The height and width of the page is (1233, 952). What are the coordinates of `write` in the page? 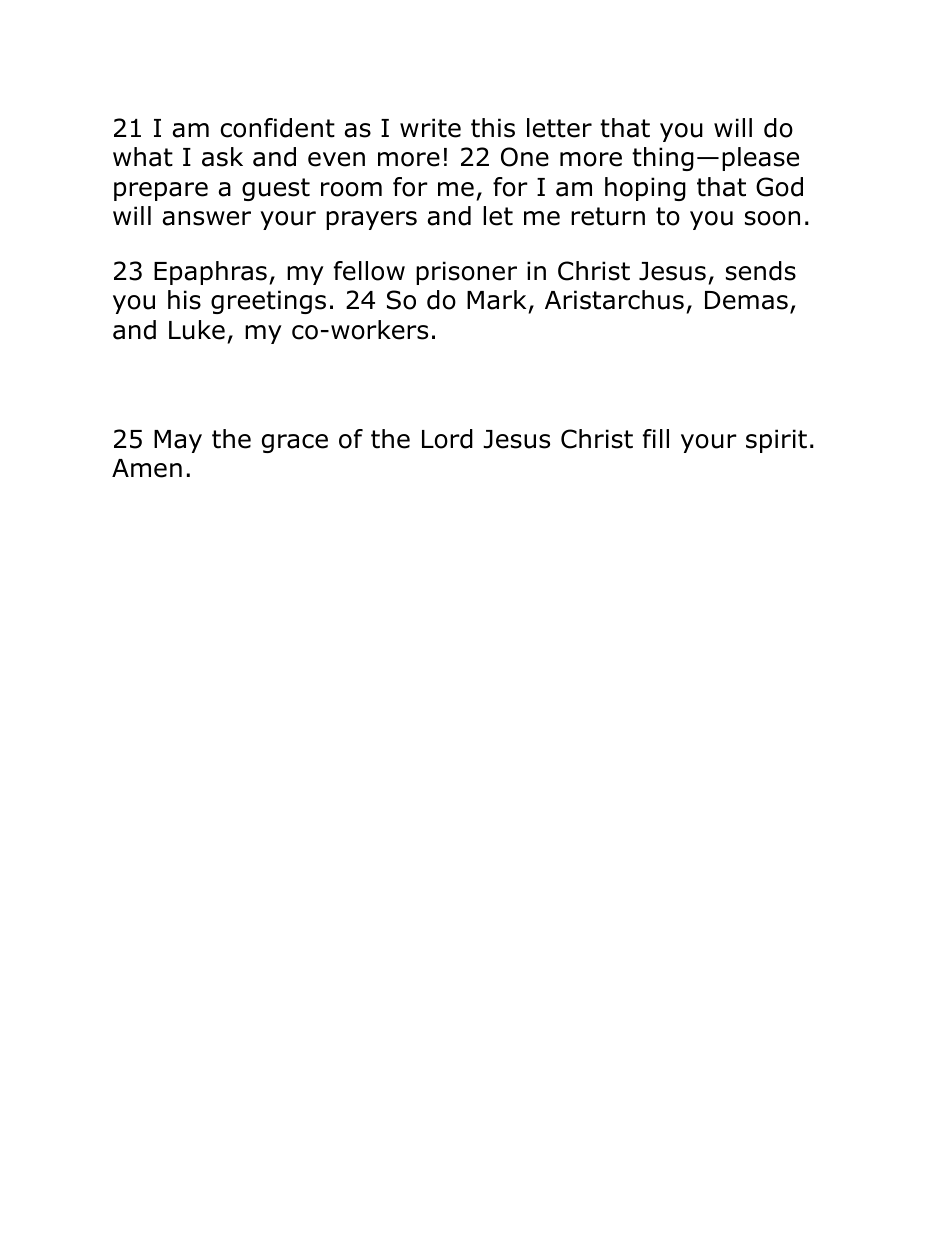 It's located at (430, 128).
